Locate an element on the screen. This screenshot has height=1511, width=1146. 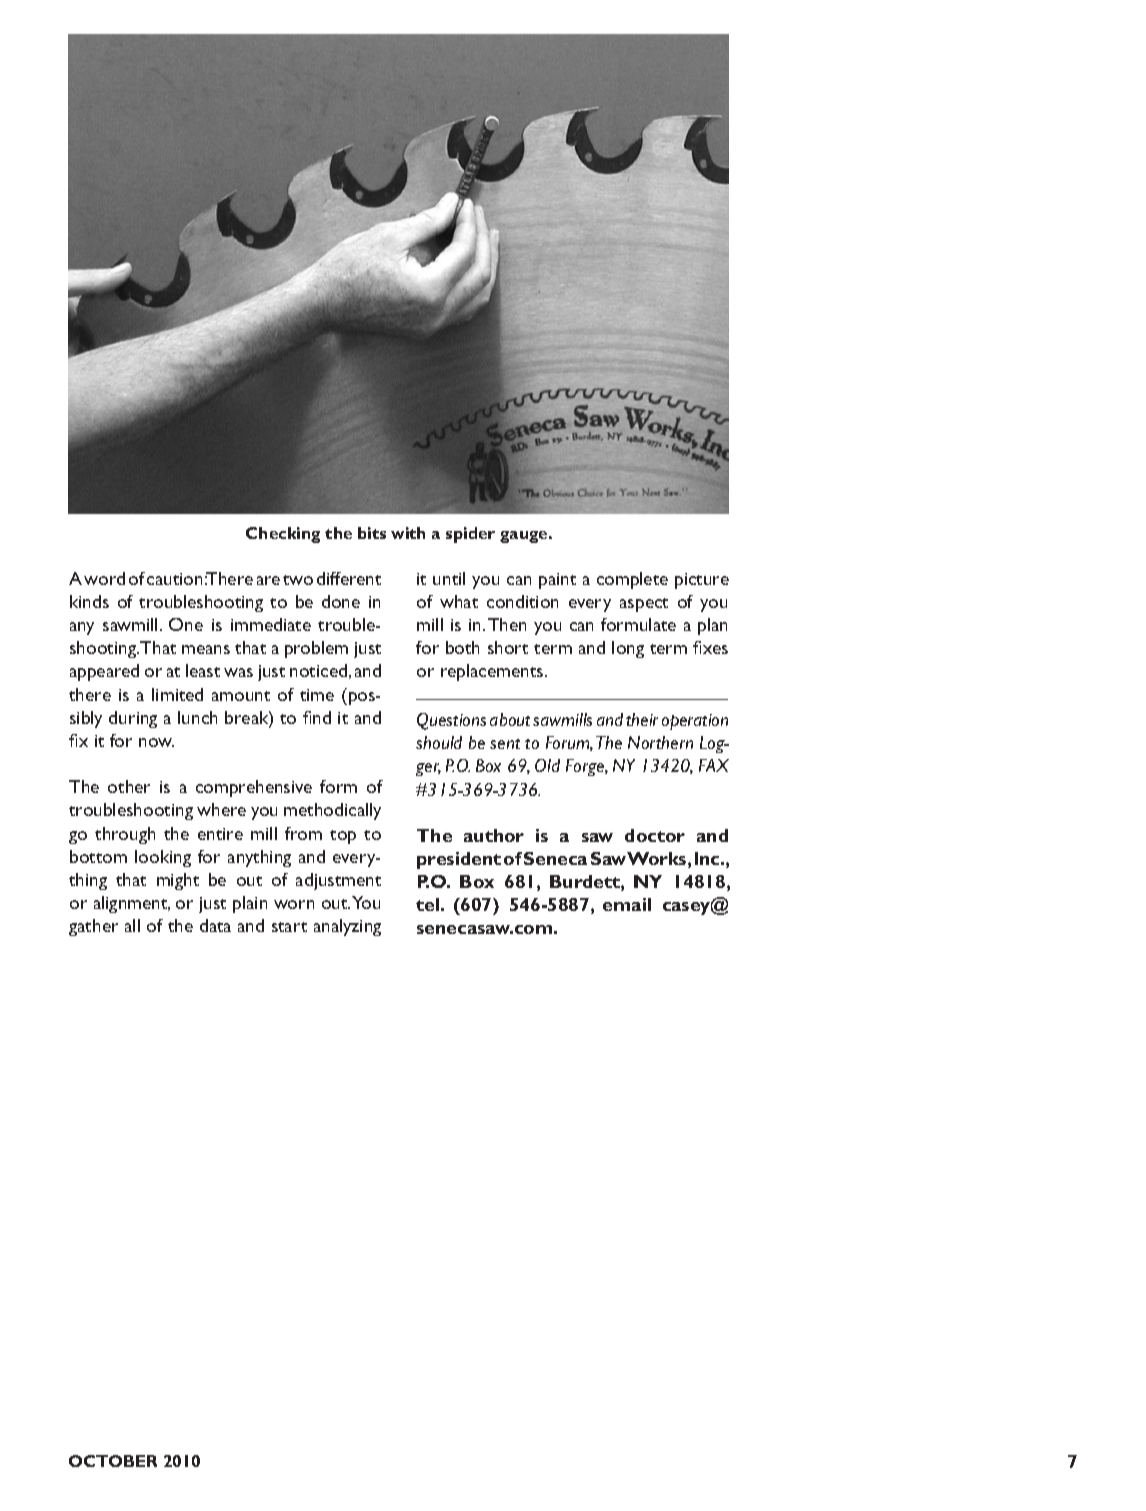
with is located at coordinates (408, 533).
